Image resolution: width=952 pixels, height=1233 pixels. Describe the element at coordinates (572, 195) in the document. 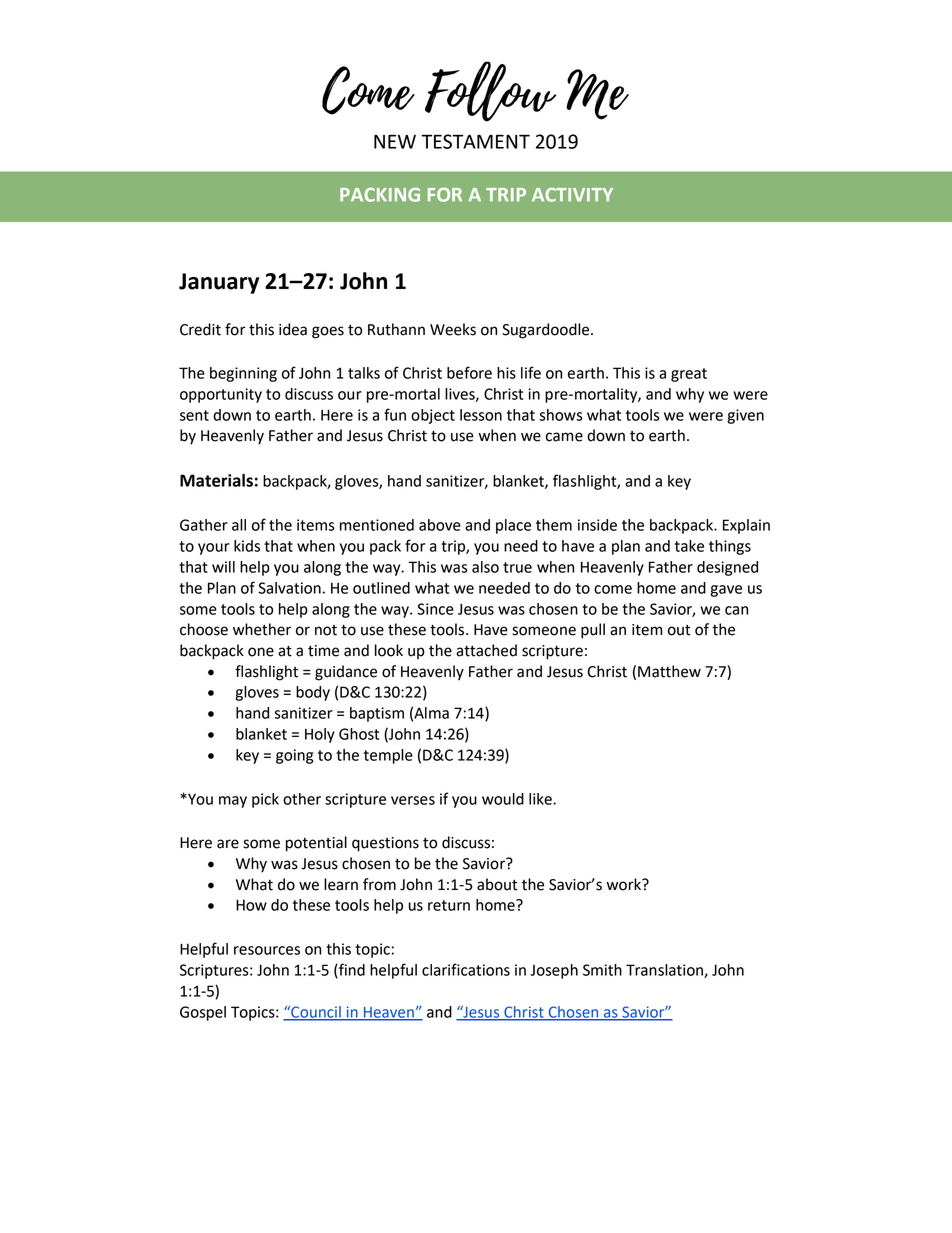

I see `ACTIVITY` at that location.
